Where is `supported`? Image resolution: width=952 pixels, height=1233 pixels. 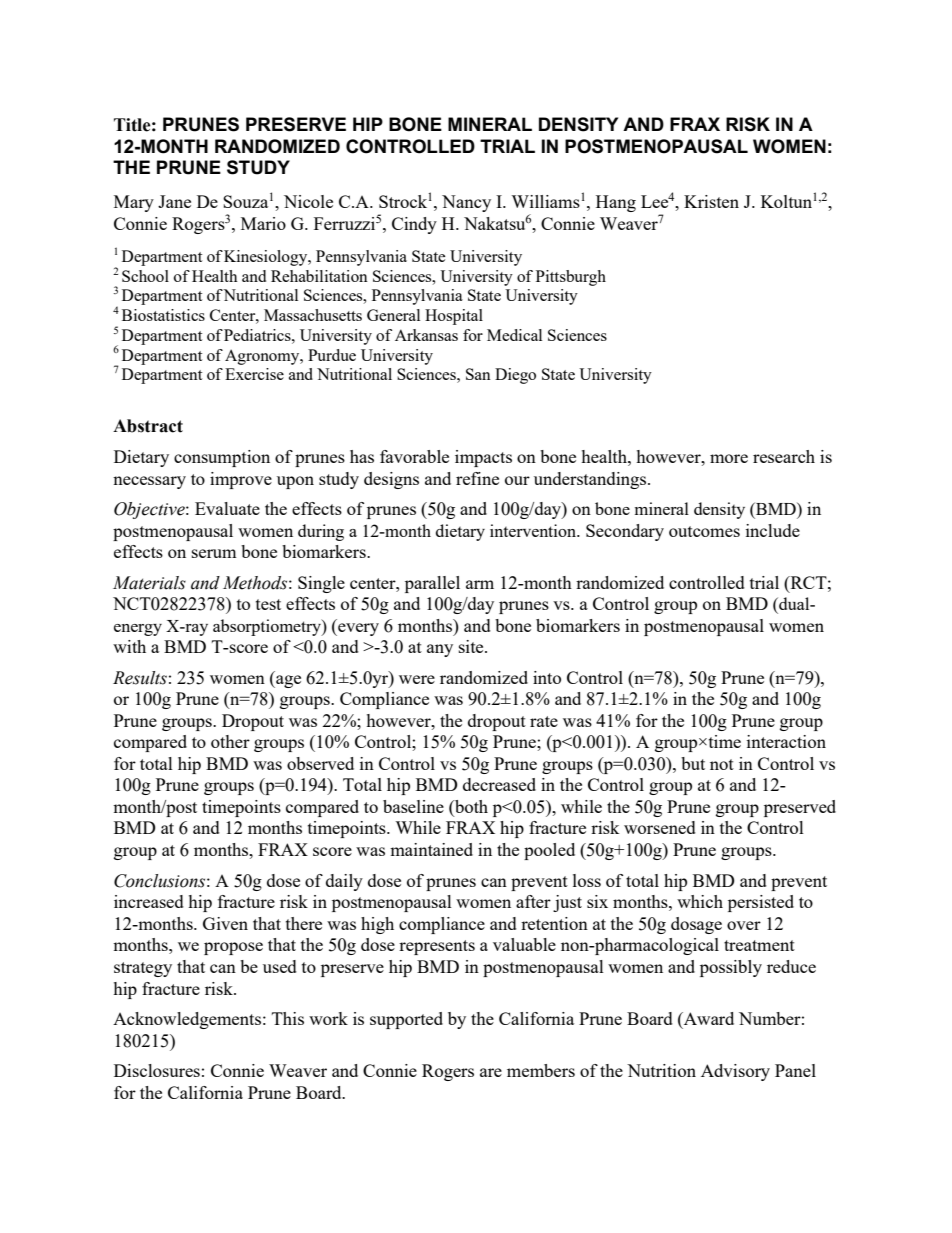
supported is located at coordinates (406, 1020).
